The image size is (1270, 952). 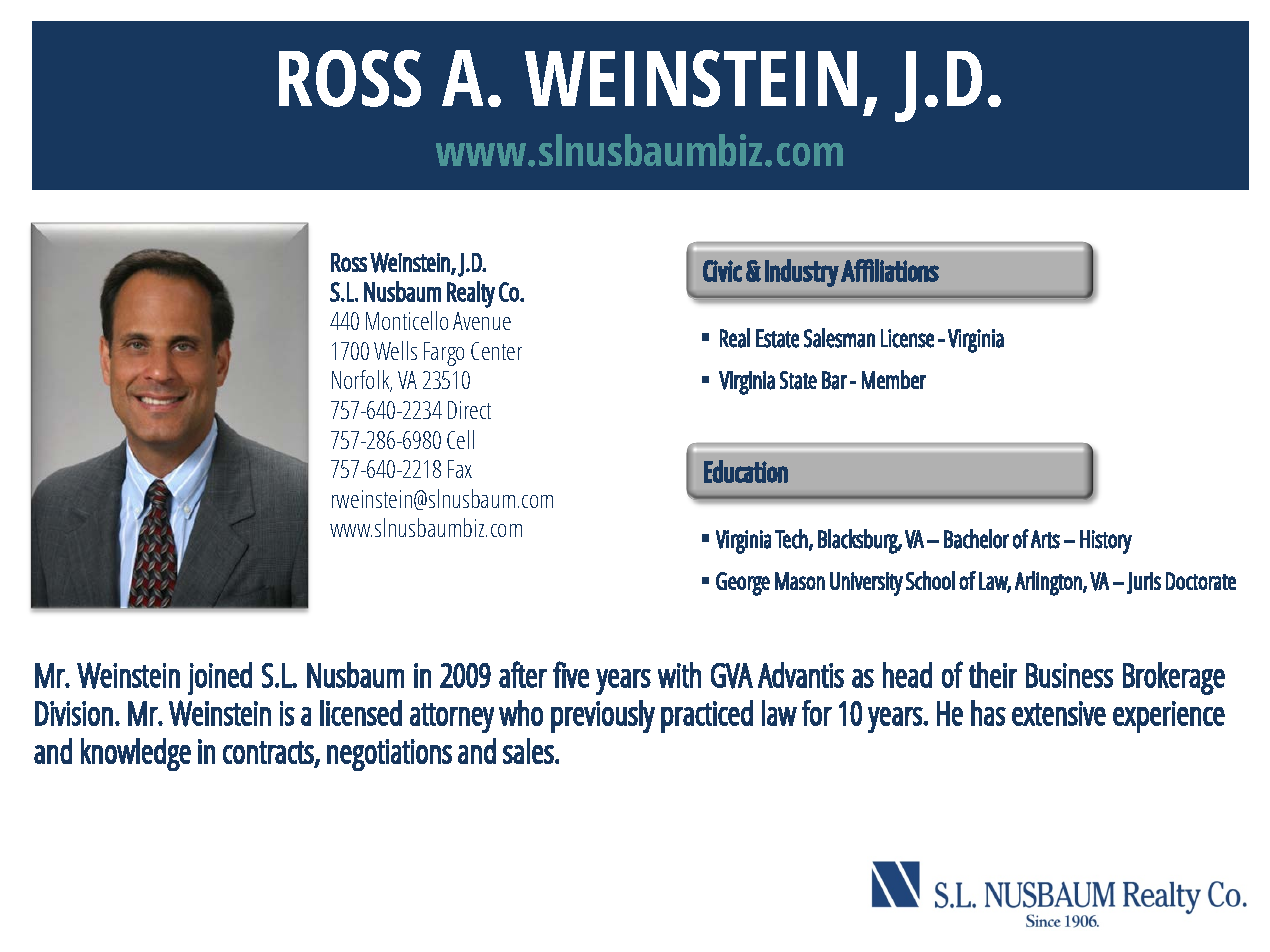 What do you see at coordinates (469, 410) in the screenshot?
I see `Direct` at bounding box center [469, 410].
